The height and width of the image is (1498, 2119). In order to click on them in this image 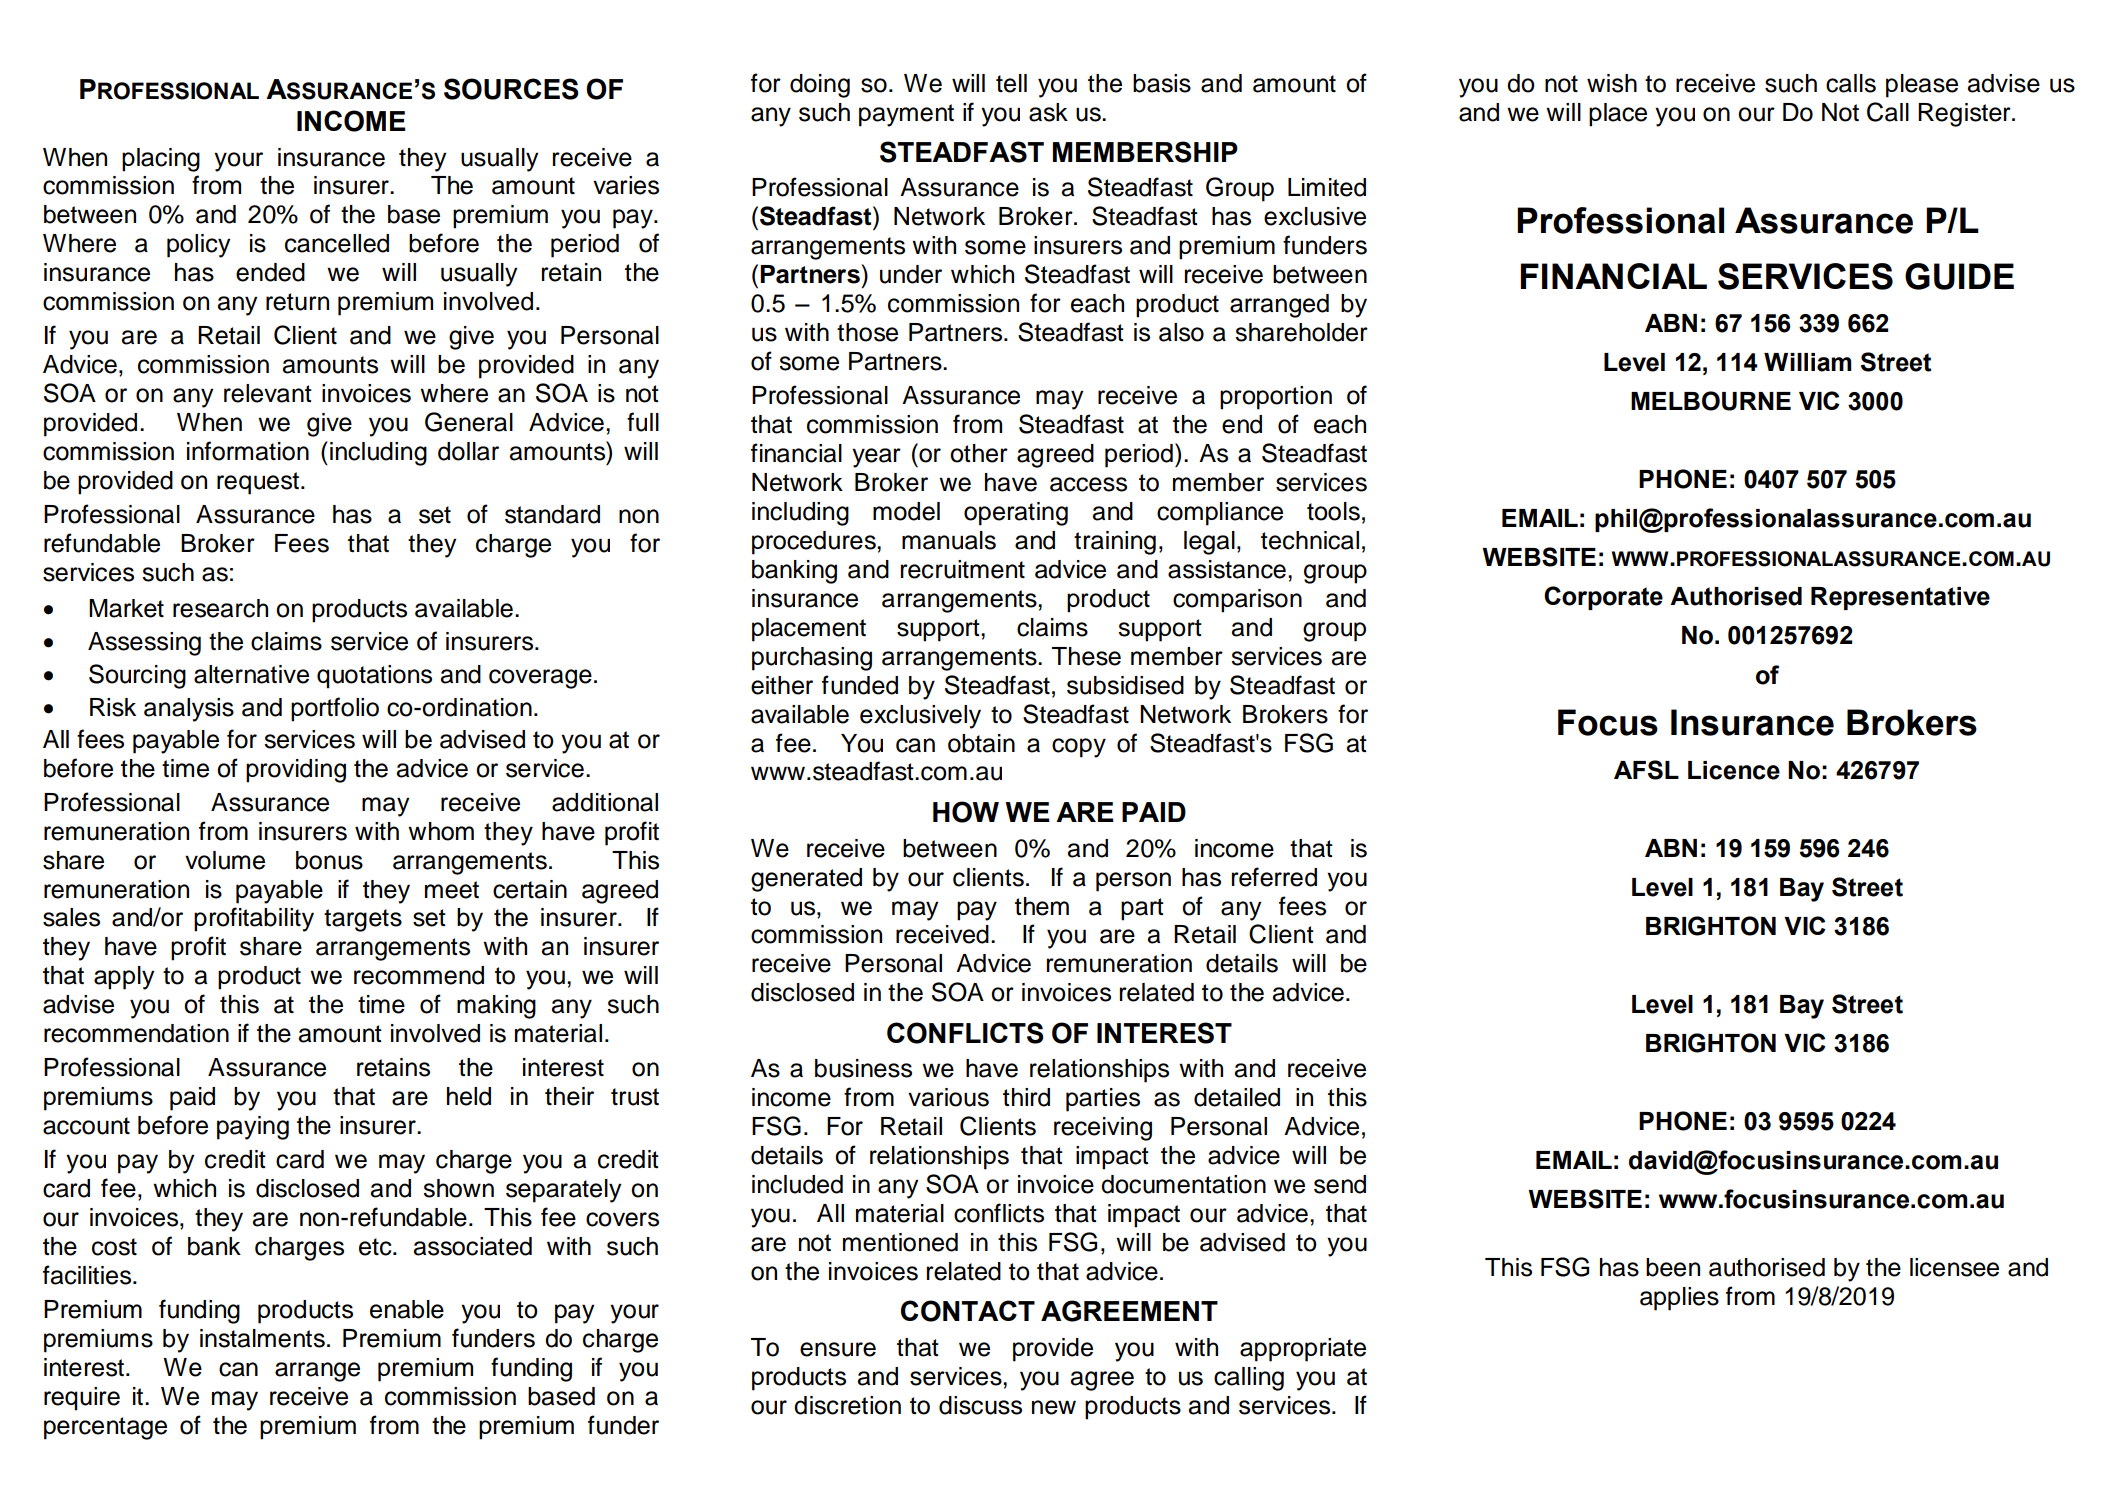, I will do `click(1042, 906)`.
